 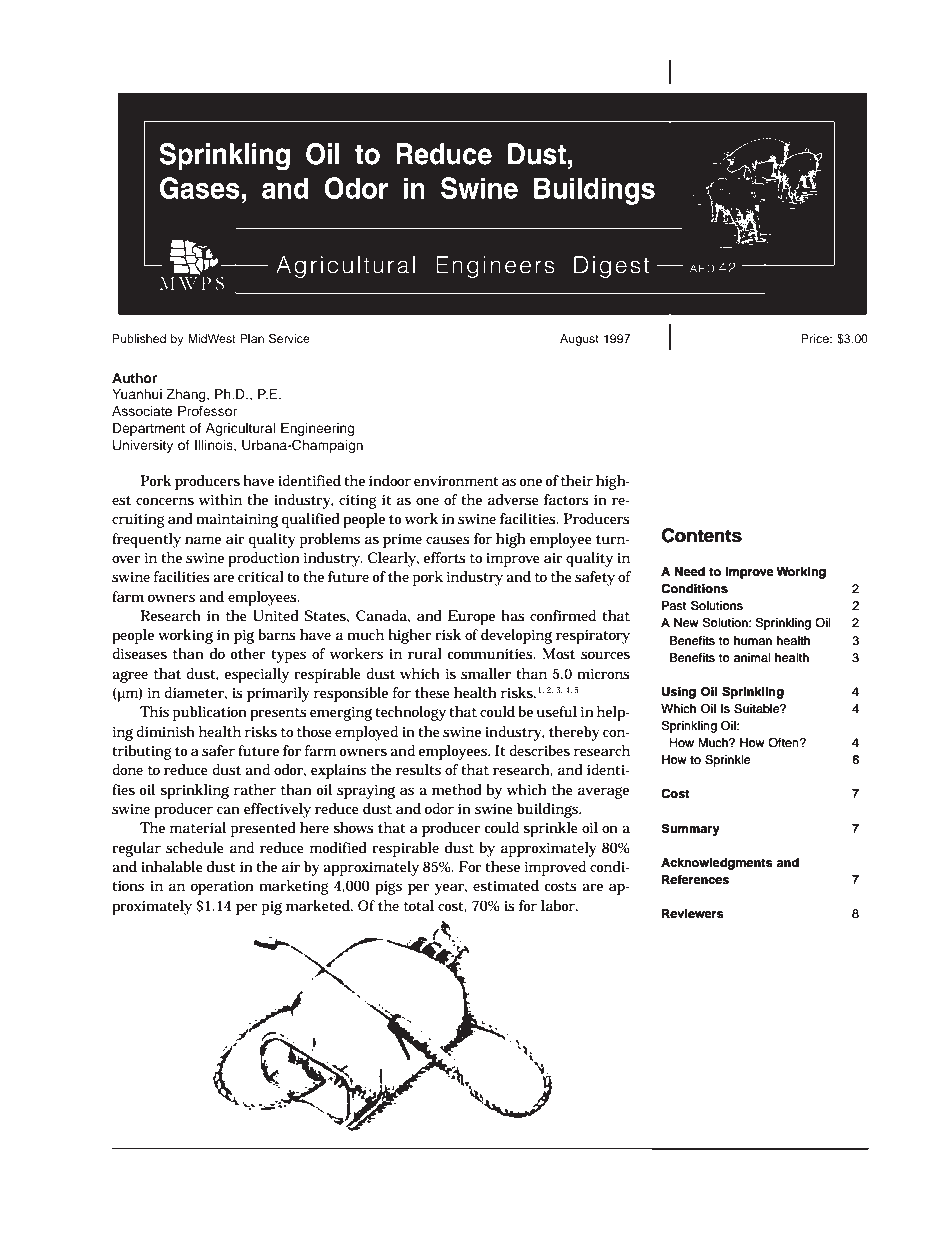 I want to click on total, so click(x=419, y=905).
